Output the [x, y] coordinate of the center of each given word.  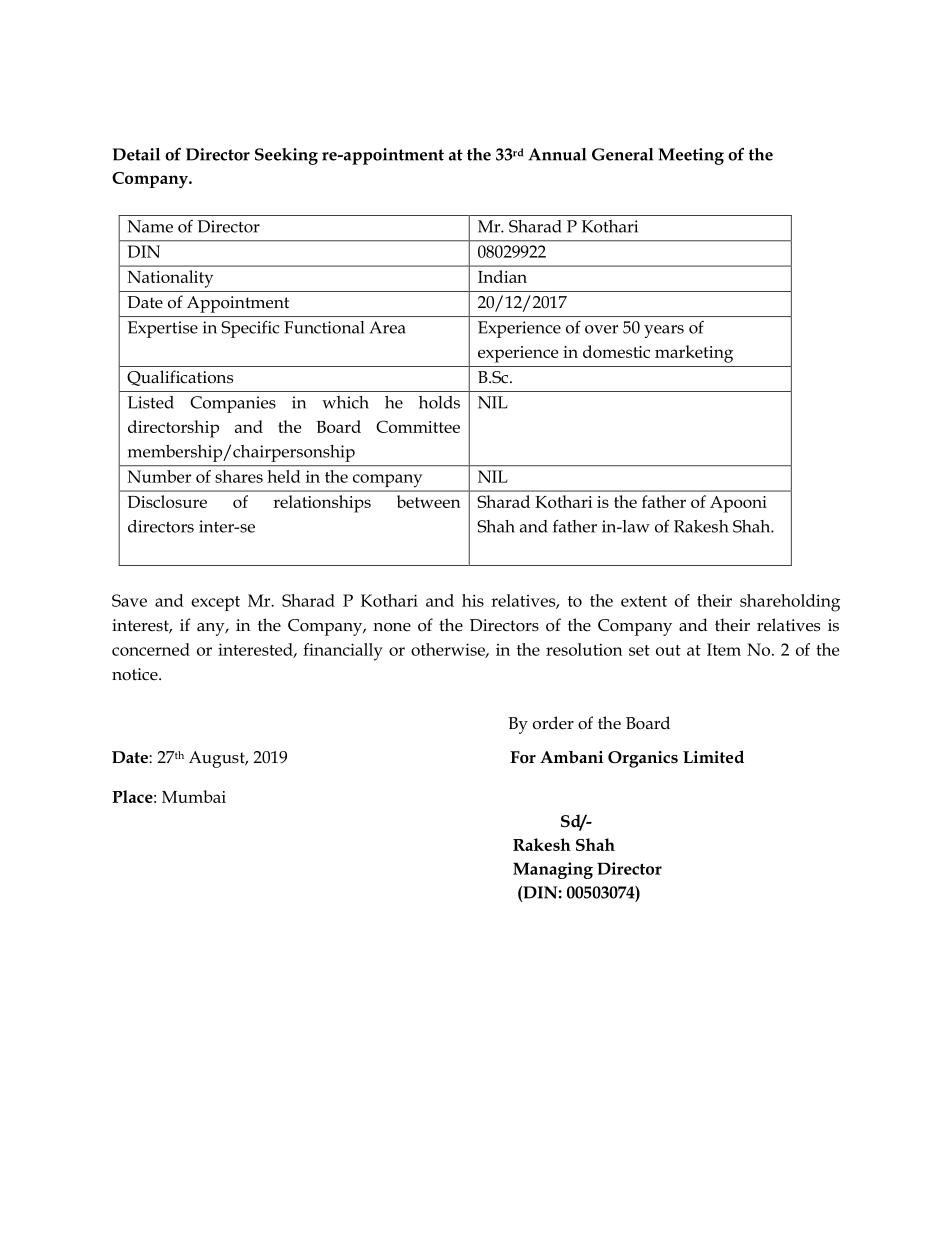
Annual [557, 154]
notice [136, 674]
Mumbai [194, 796]
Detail [136, 154]
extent [644, 601]
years [664, 331]
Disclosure [167, 501]
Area [387, 327]
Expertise [163, 329]
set [639, 650]
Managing [553, 870]
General [623, 154]
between [429, 501]
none [392, 627]
